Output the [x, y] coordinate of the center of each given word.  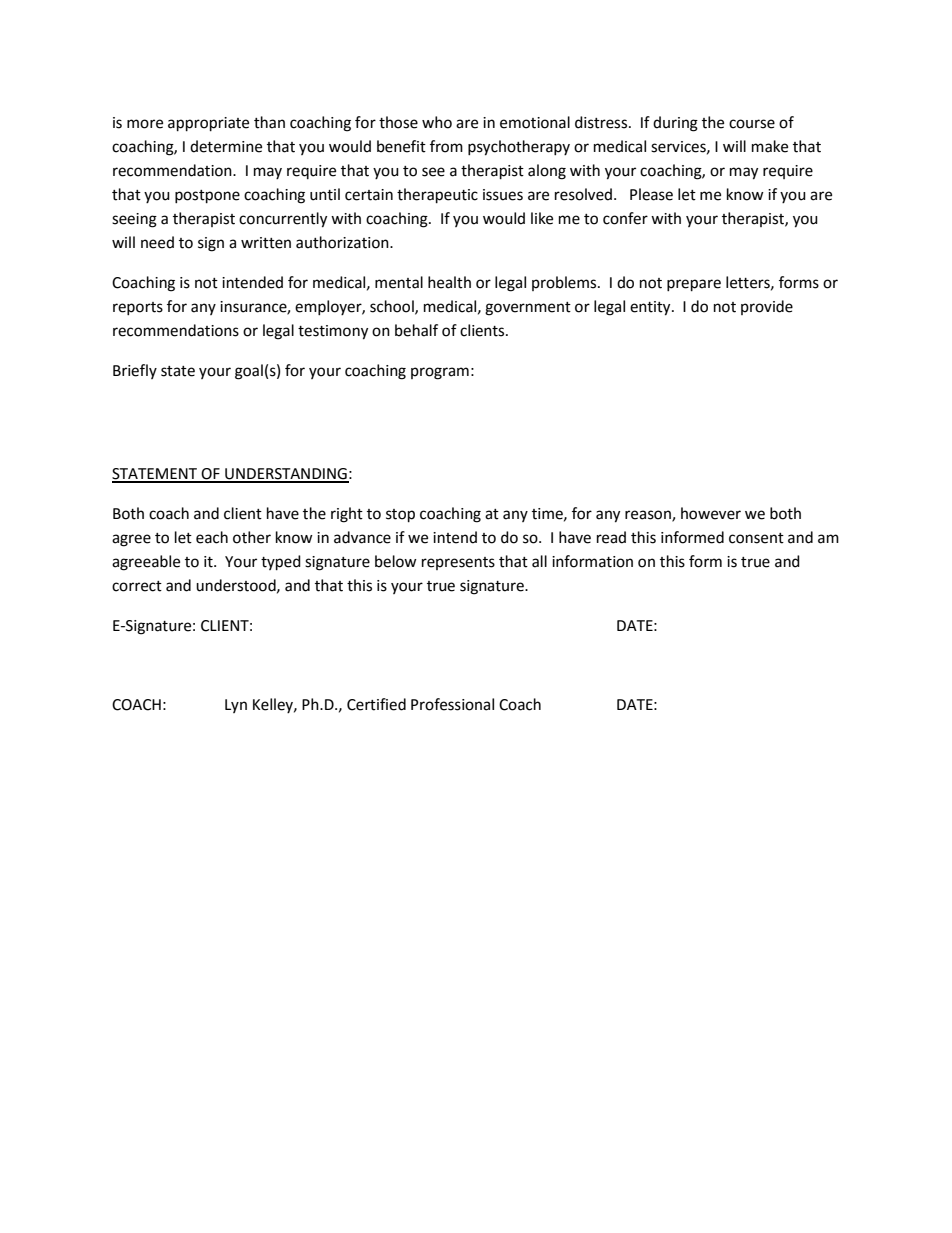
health [449, 282]
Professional [452, 704]
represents [458, 563]
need [157, 242]
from [446, 146]
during [675, 124]
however [711, 513]
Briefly [135, 371]
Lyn [236, 706]
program [440, 373]
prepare [694, 285]
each [212, 537]
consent [756, 538]
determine [226, 146]
